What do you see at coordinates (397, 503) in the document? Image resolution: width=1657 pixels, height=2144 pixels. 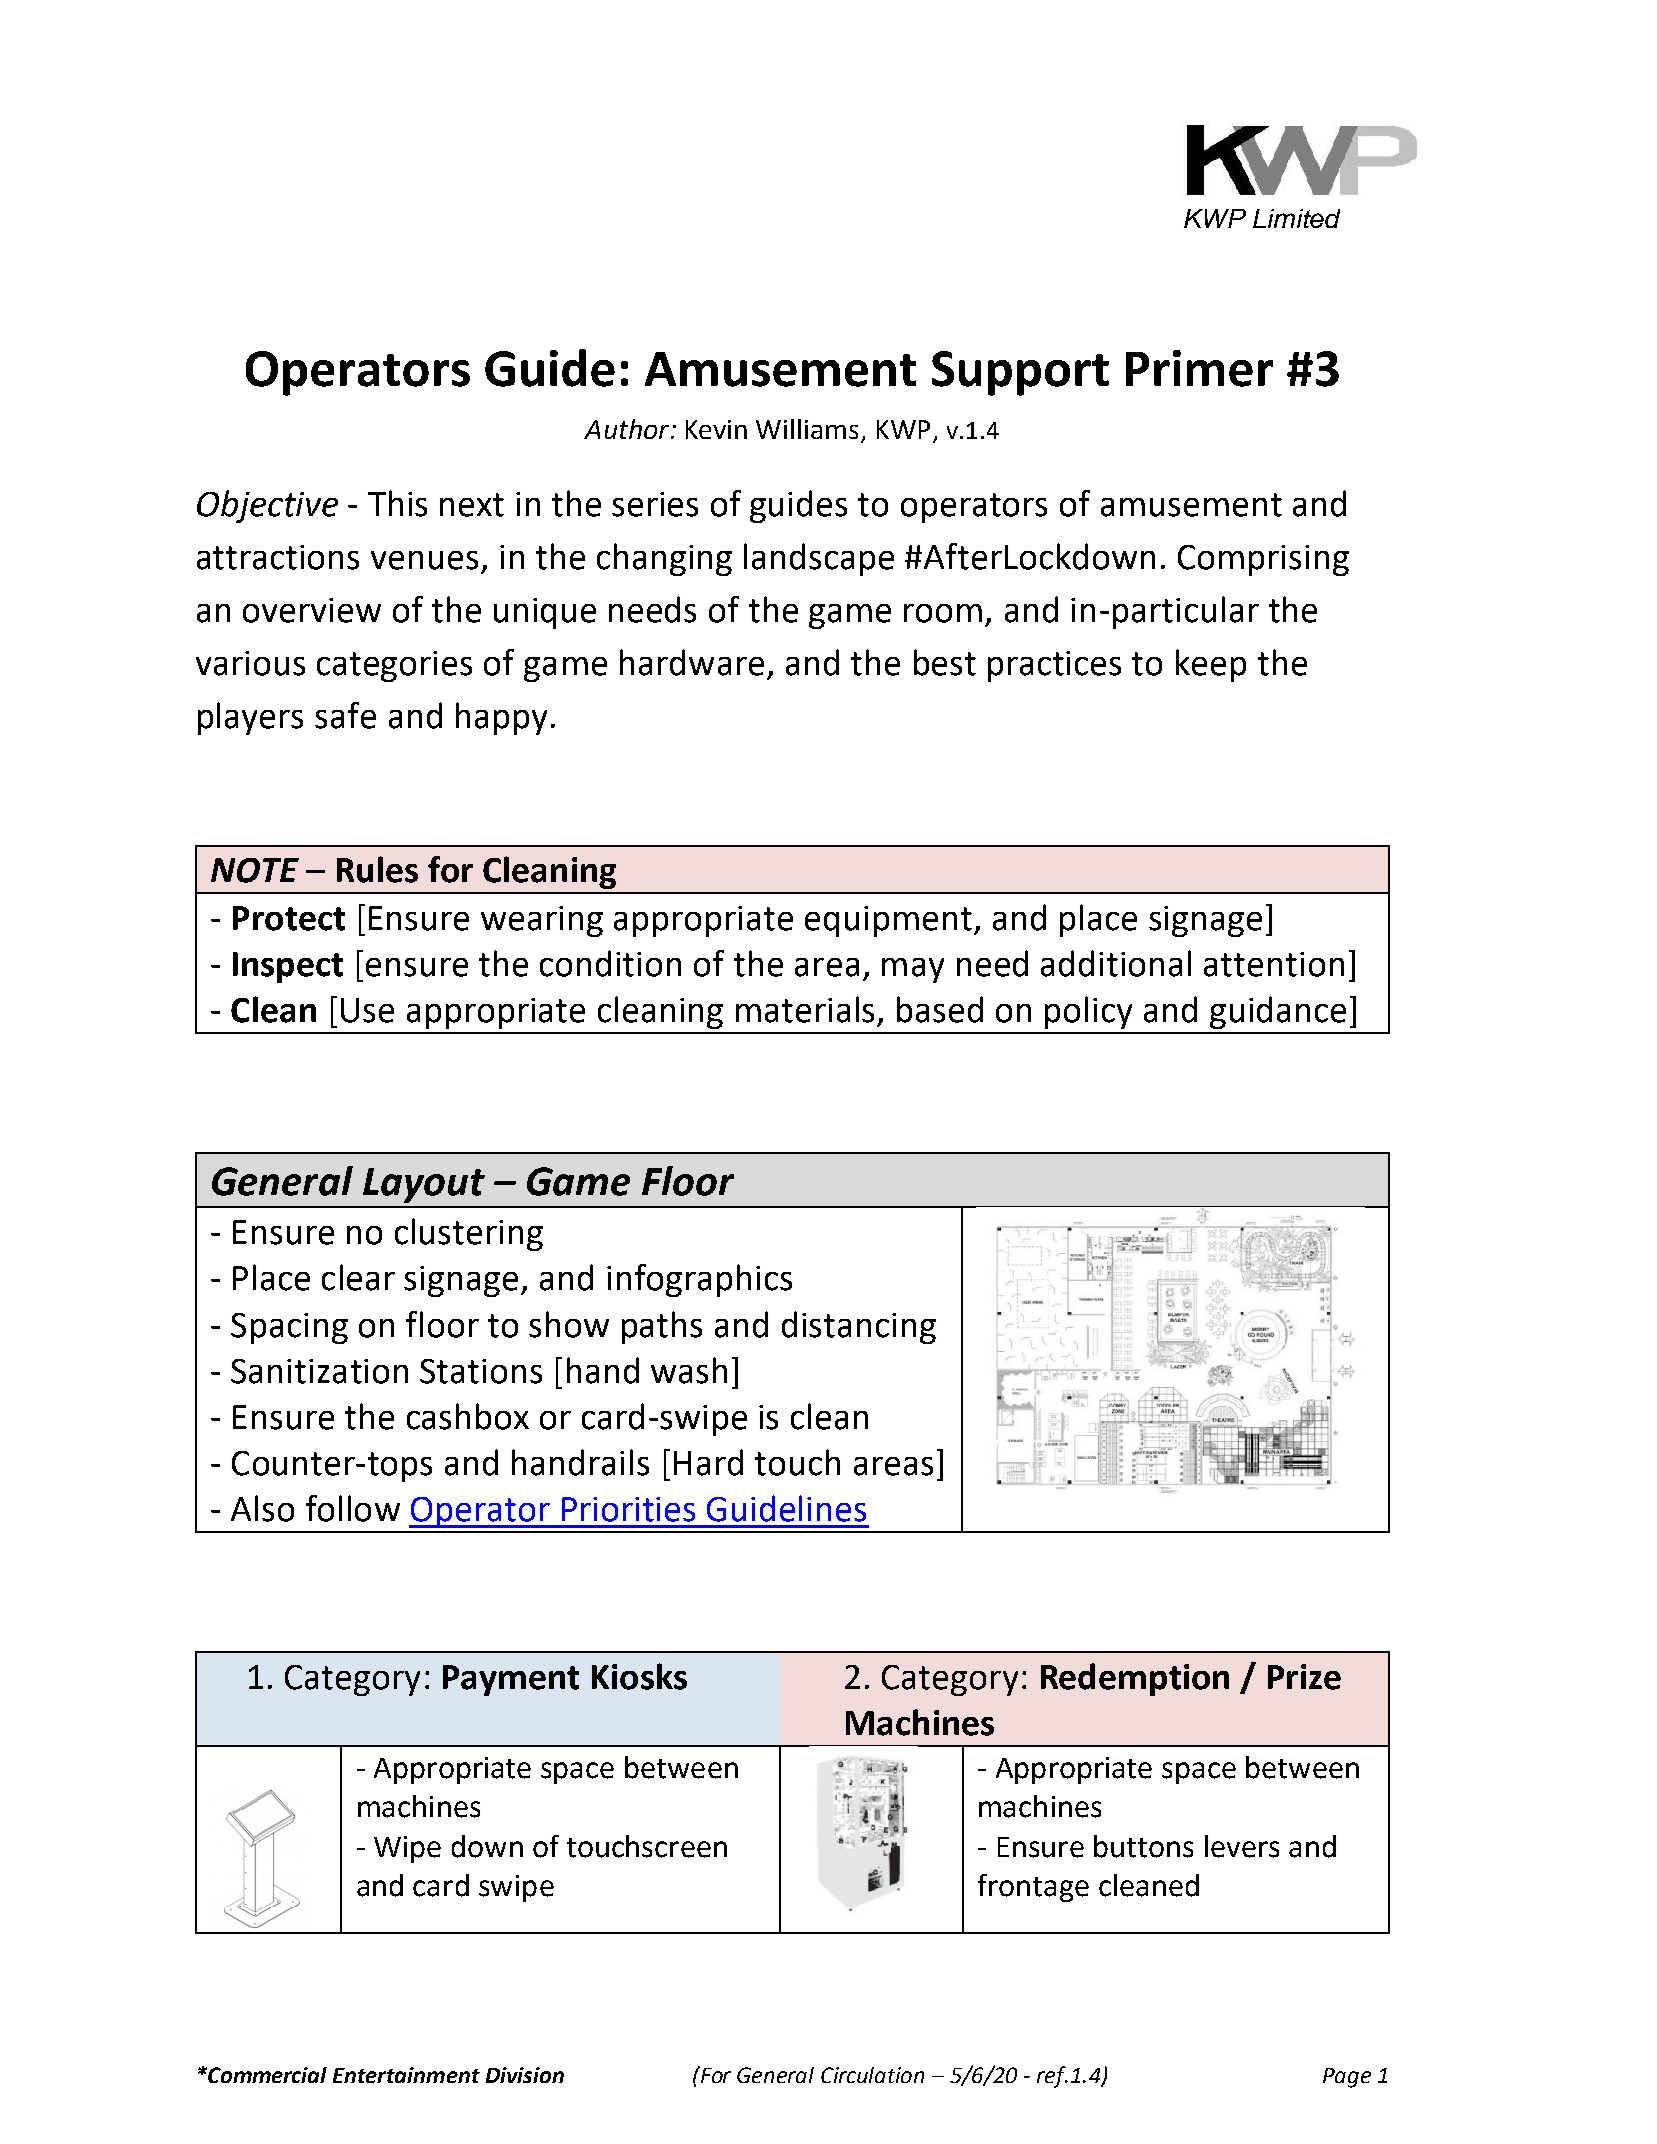 I see `This` at bounding box center [397, 503].
